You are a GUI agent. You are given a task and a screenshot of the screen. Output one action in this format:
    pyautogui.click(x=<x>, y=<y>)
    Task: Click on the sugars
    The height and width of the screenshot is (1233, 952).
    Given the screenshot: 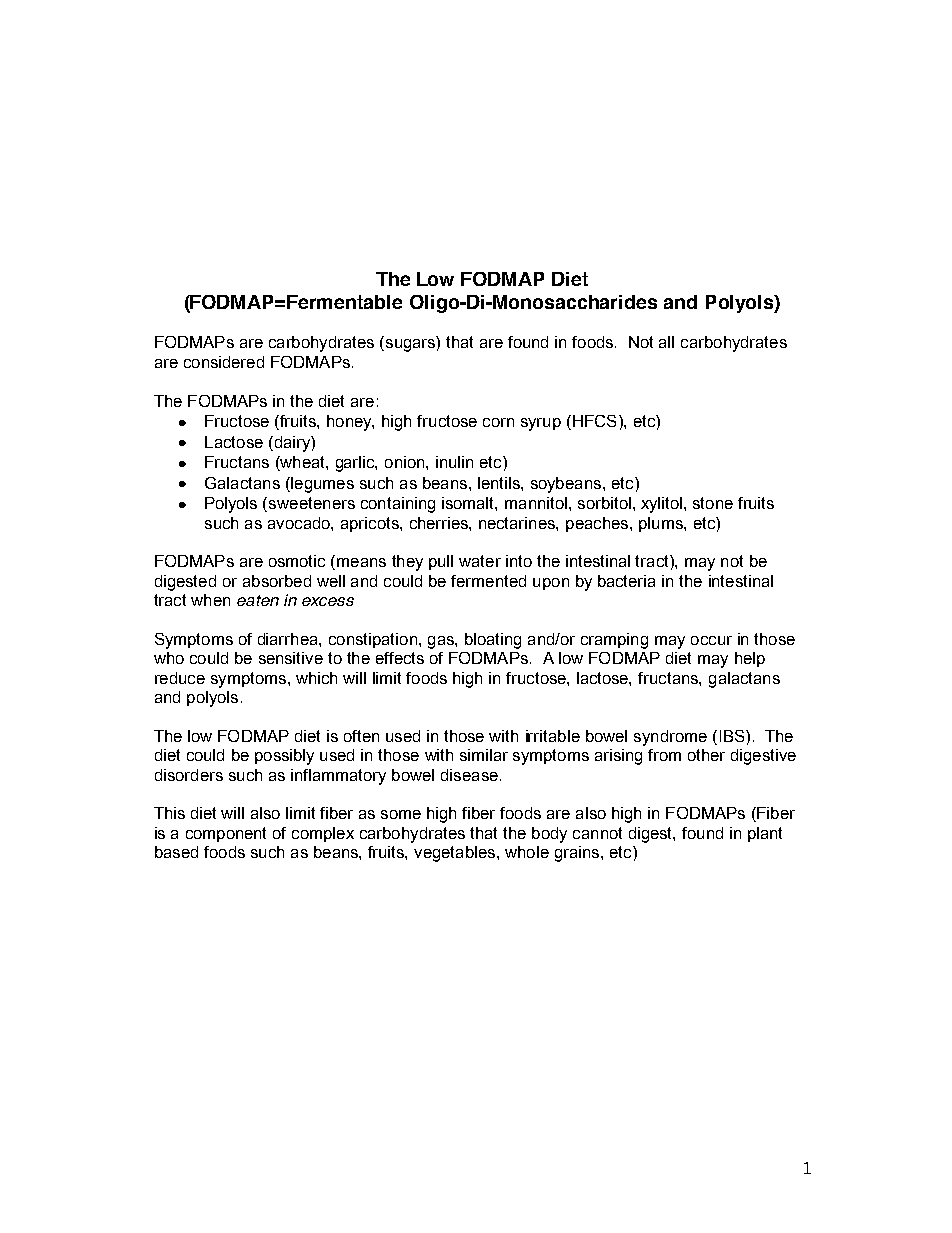 What is the action you would take?
    pyautogui.click(x=409, y=345)
